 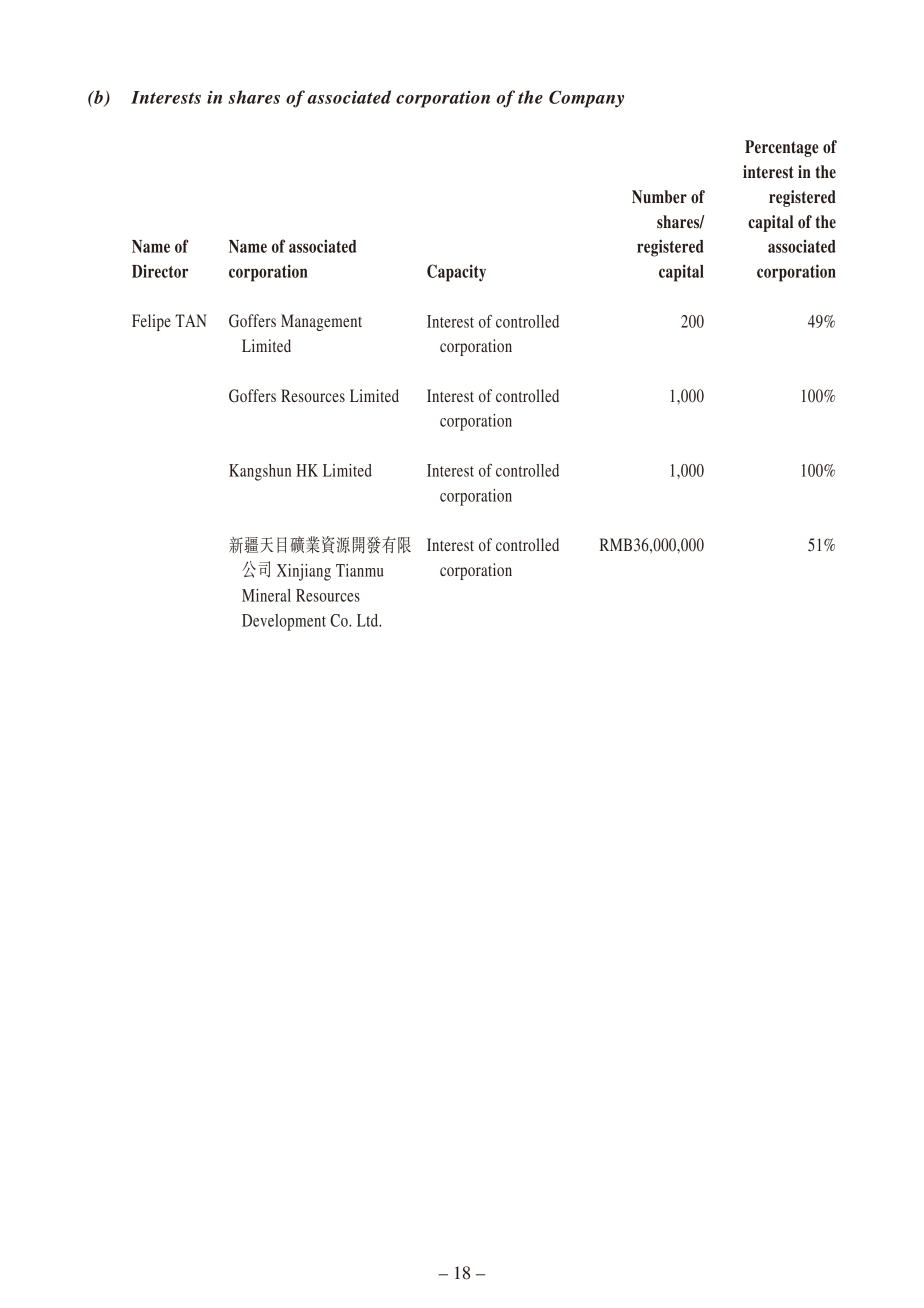 I want to click on Felipe, so click(x=151, y=322).
